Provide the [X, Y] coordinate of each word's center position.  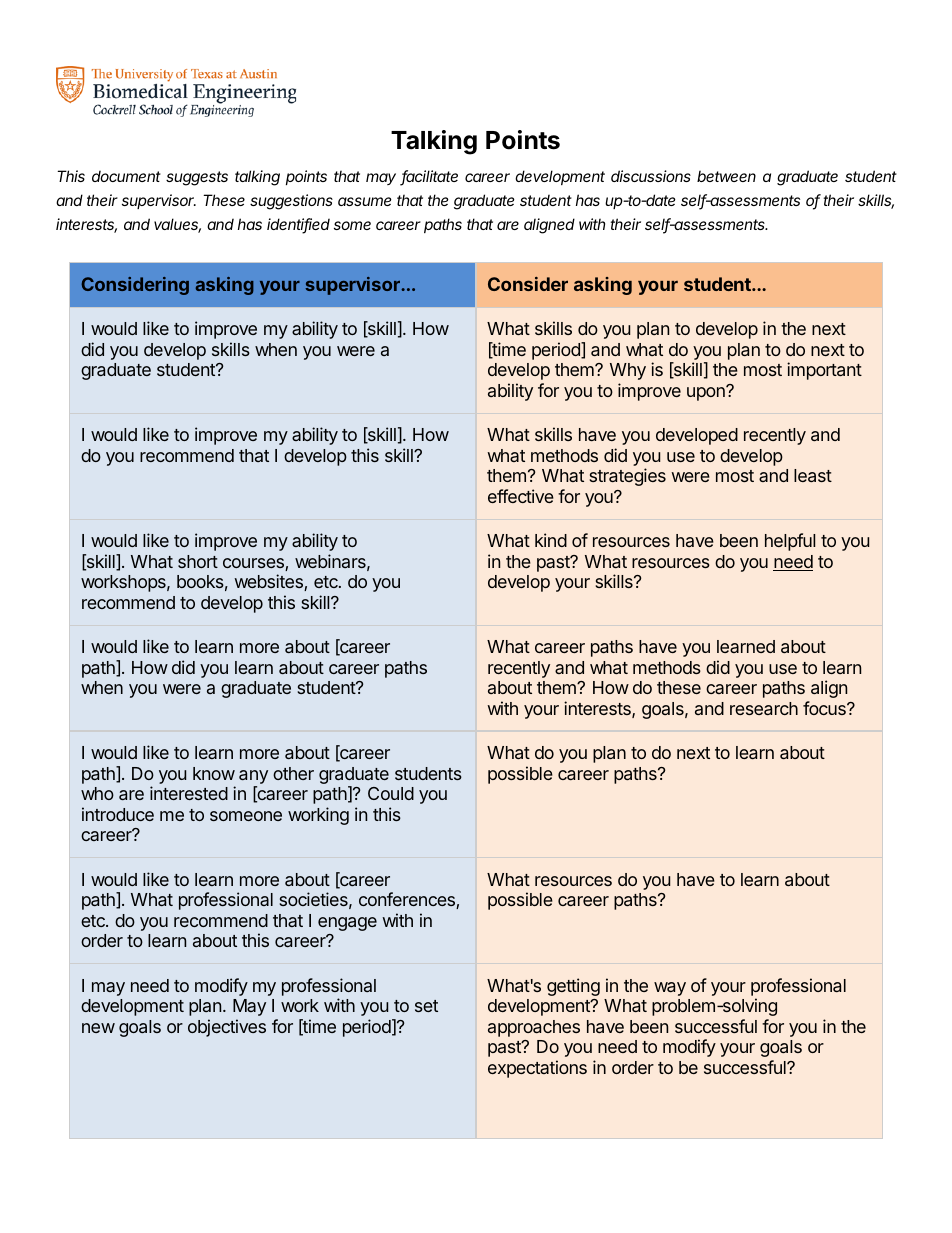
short [198, 561]
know [214, 773]
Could [391, 793]
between [726, 176]
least [813, 475]
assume [365, 201]
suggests [197, 178]
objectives [227, 1028]
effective [521, 496]
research [764, 708]
